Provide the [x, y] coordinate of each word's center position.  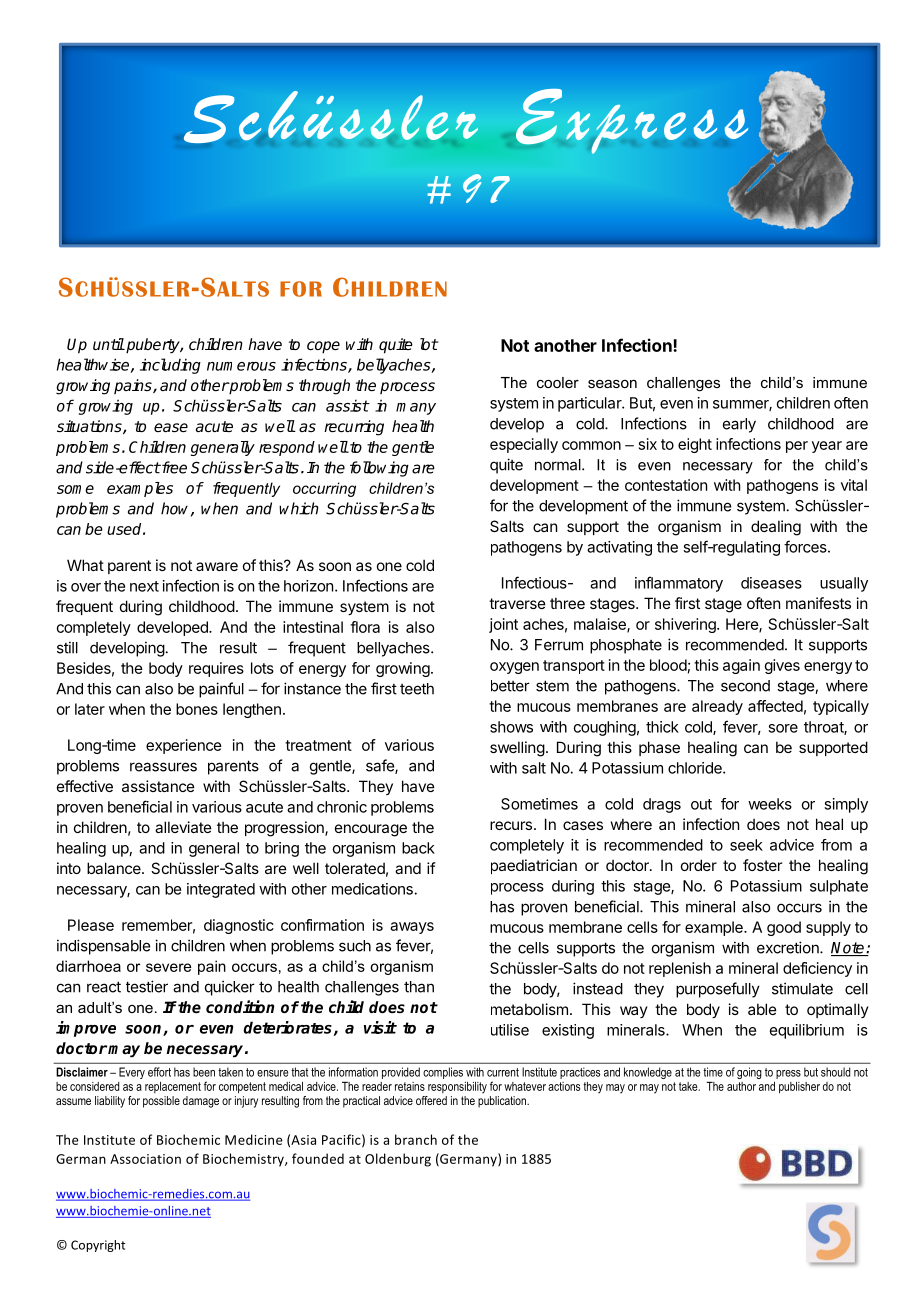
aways [412, 928]
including [170, 366]
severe [168, 967]
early [739, 425]
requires [216, 669]
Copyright [98, 1246]
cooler [558, 382]
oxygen [514, 668]
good [784, 928]
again [741, 666]
